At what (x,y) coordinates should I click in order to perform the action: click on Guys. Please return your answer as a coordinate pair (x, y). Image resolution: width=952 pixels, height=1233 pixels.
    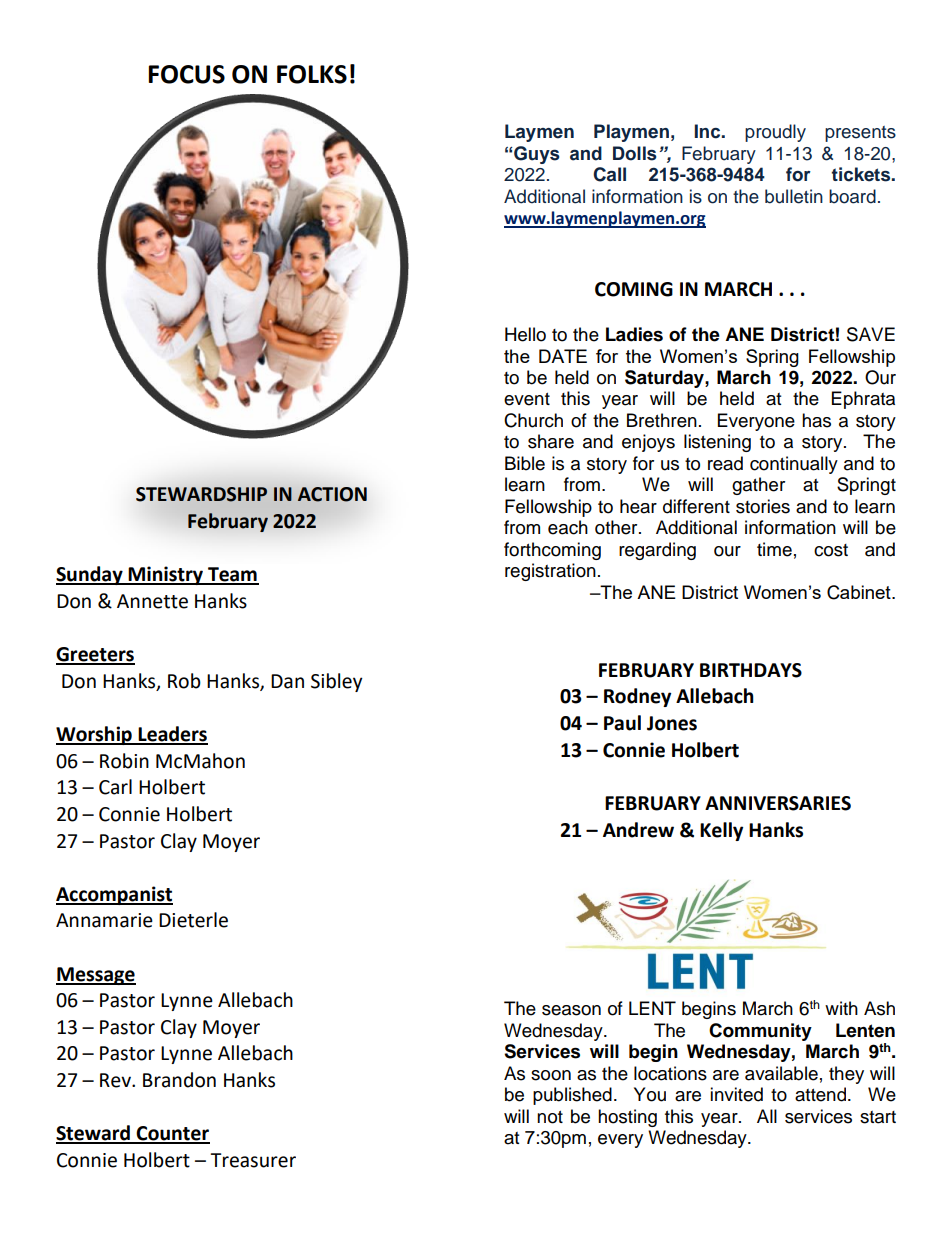
    Looking at the image, I should click on (537, 155).
